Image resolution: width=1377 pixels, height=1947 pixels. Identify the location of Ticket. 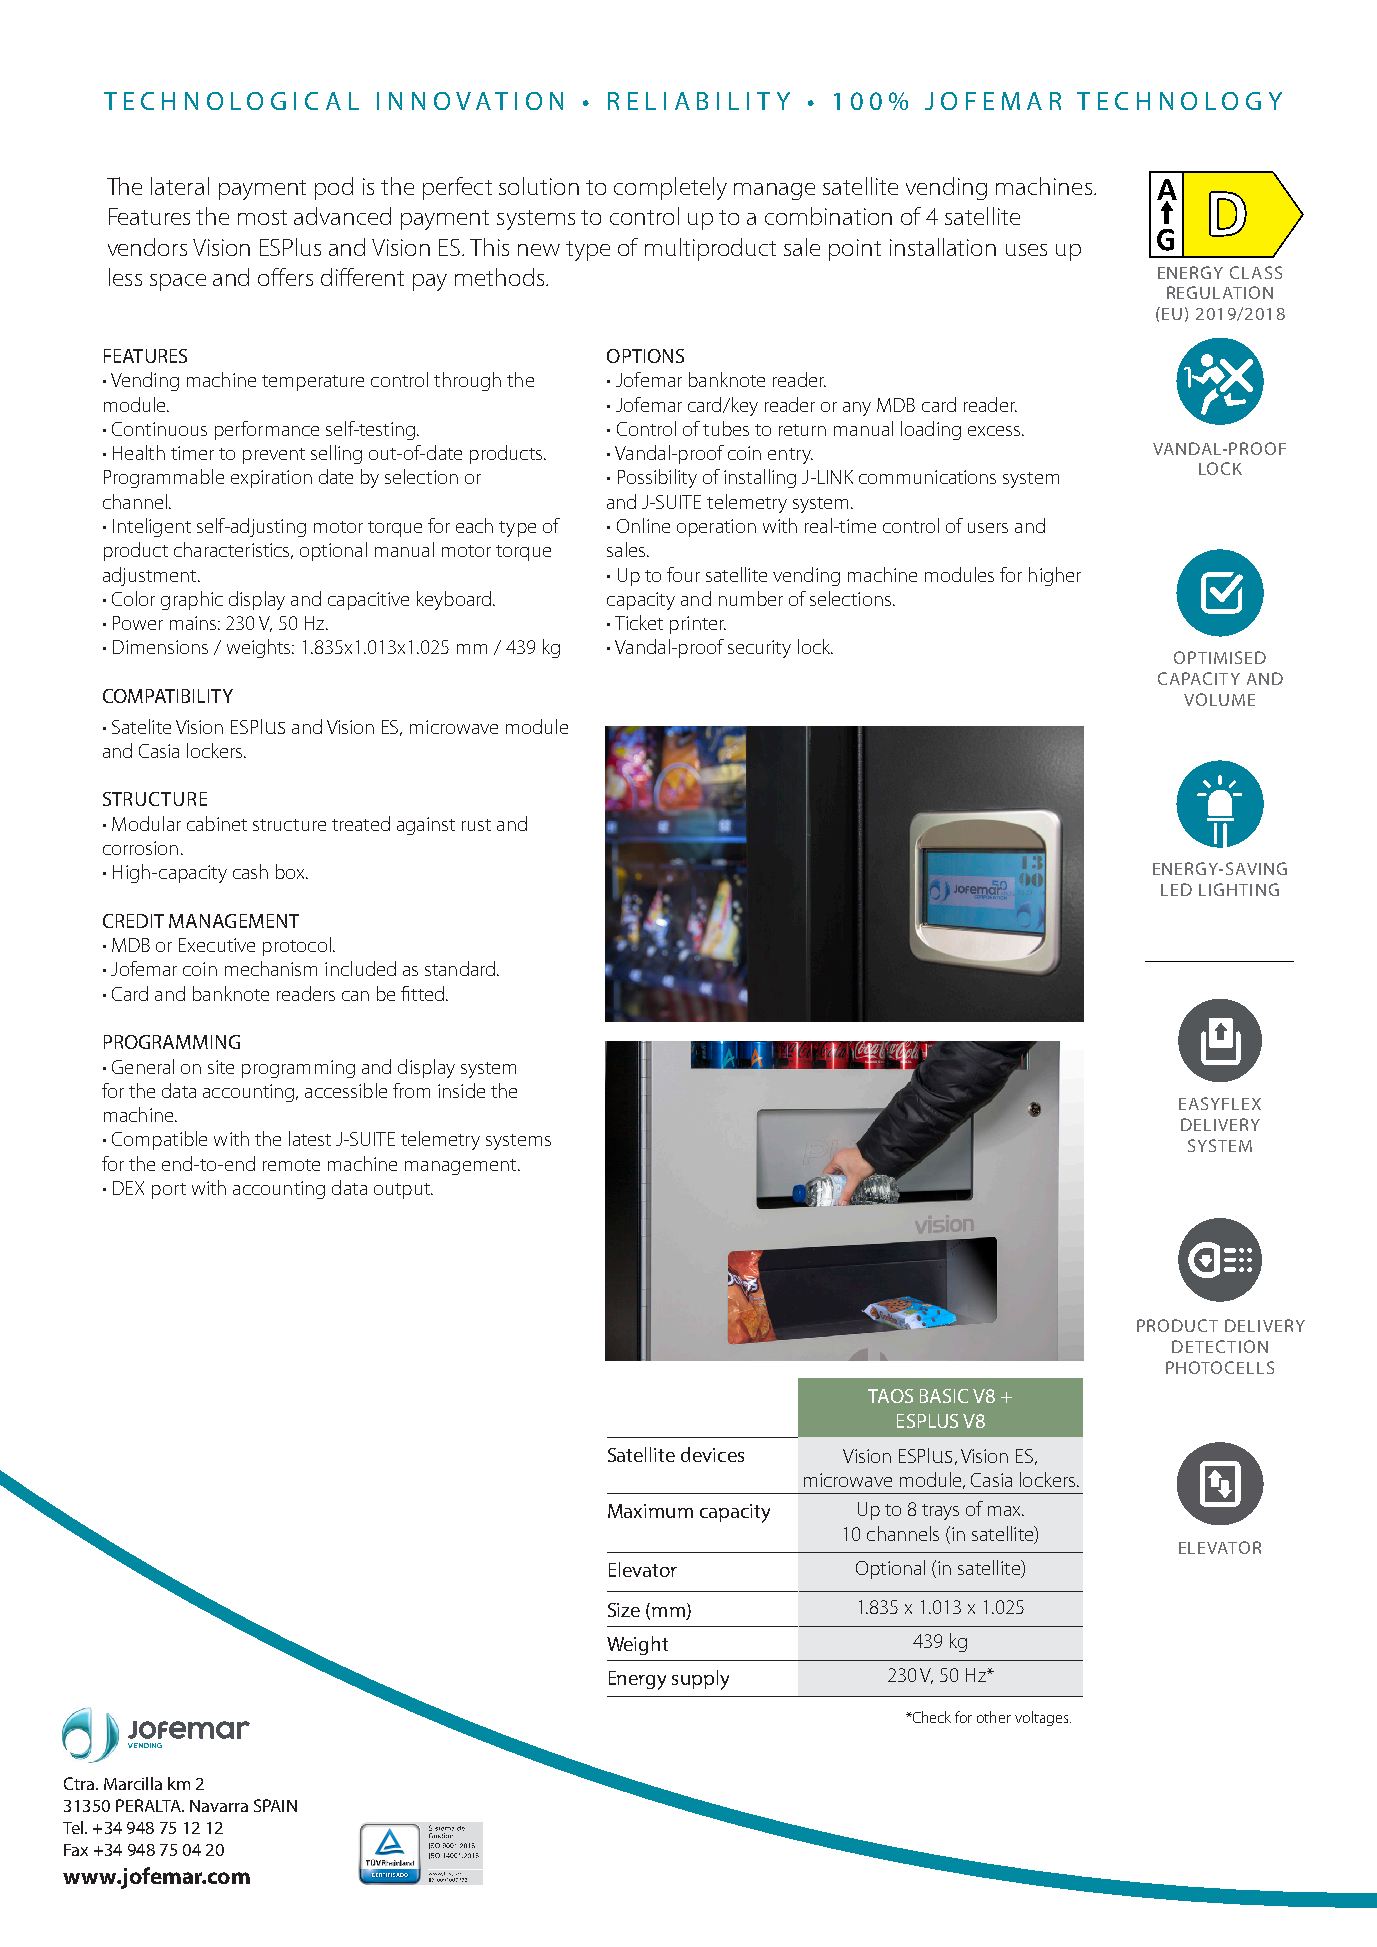
(639, 622).
